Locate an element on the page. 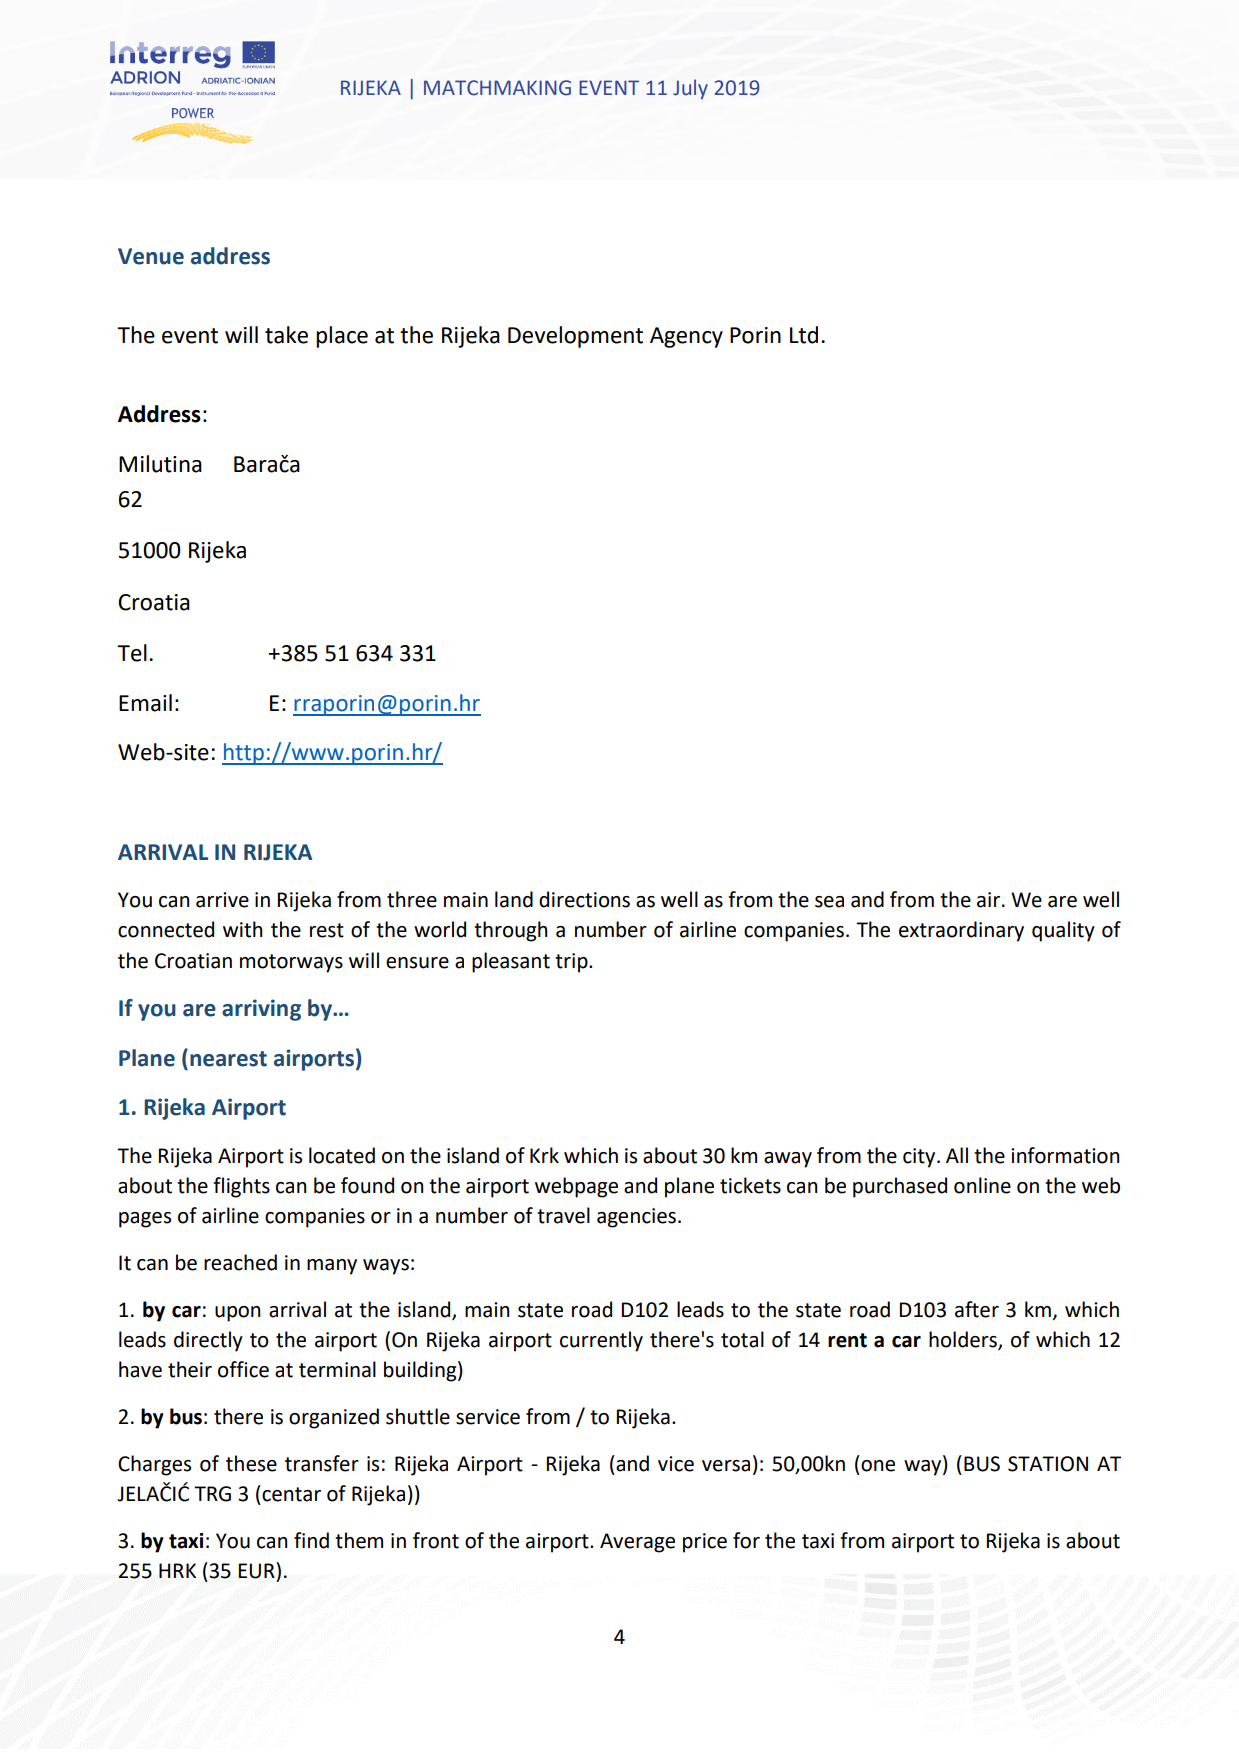 The width and height of the image is (1239, 1752). take is located at coordinates (286, 335).
